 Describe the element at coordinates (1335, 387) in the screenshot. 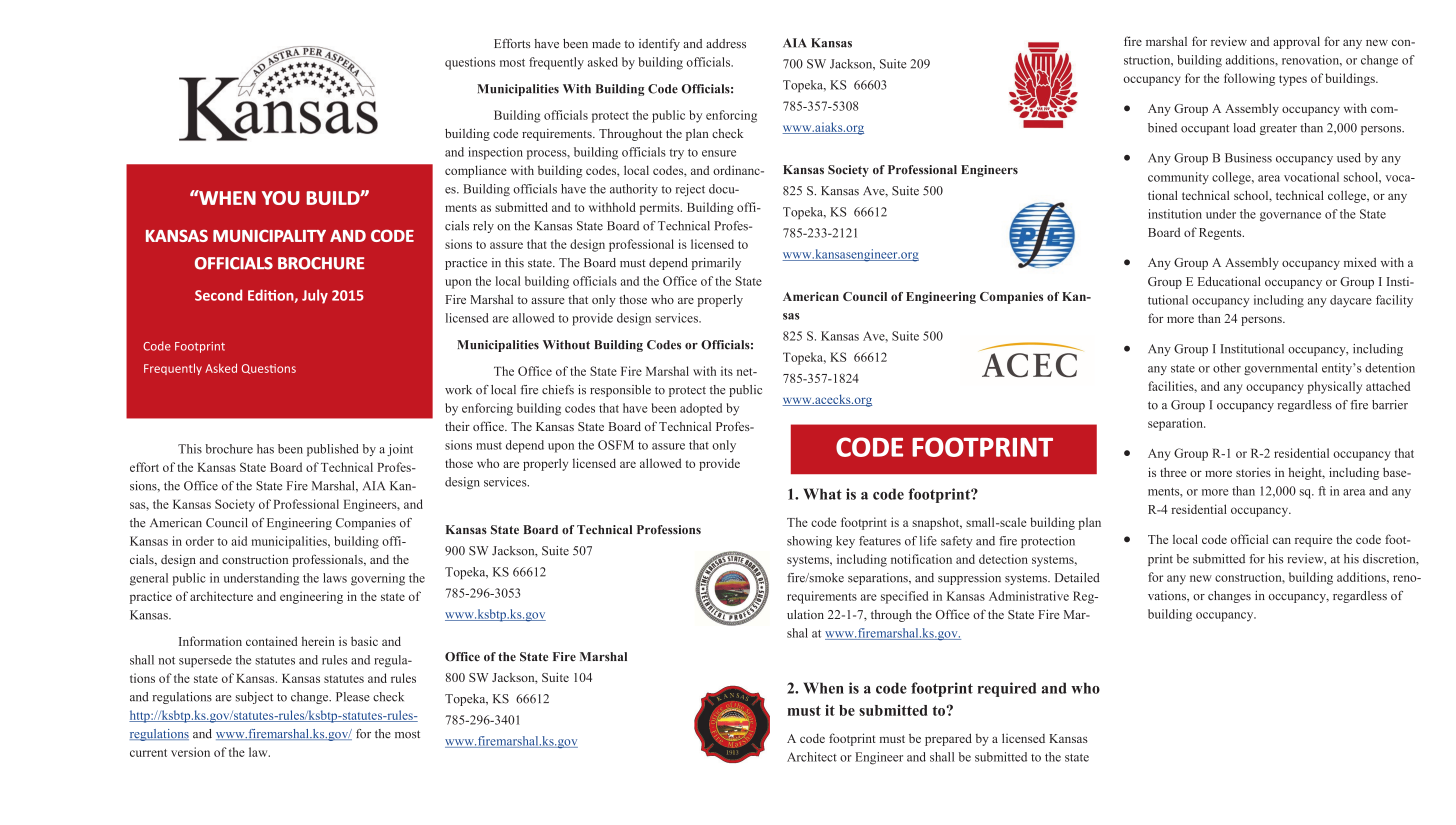

I see `physically` at that location.
